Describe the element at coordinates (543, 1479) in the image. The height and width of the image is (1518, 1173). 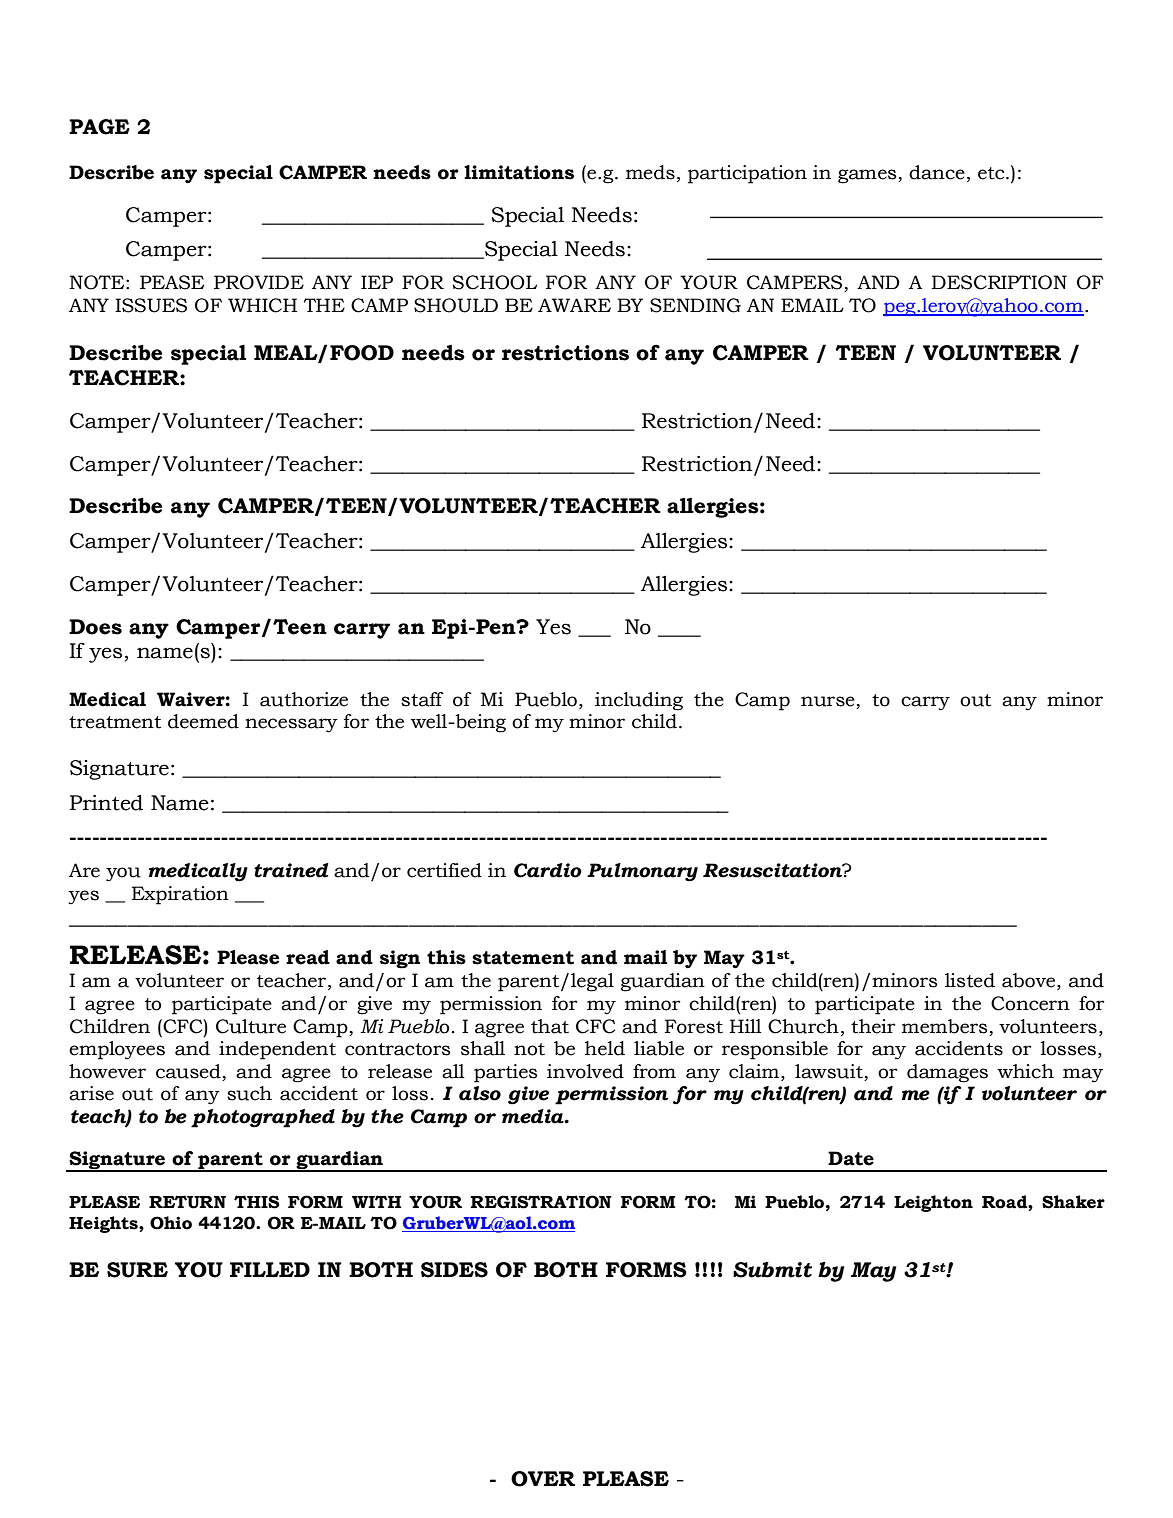
I see `OVER` at that location.
